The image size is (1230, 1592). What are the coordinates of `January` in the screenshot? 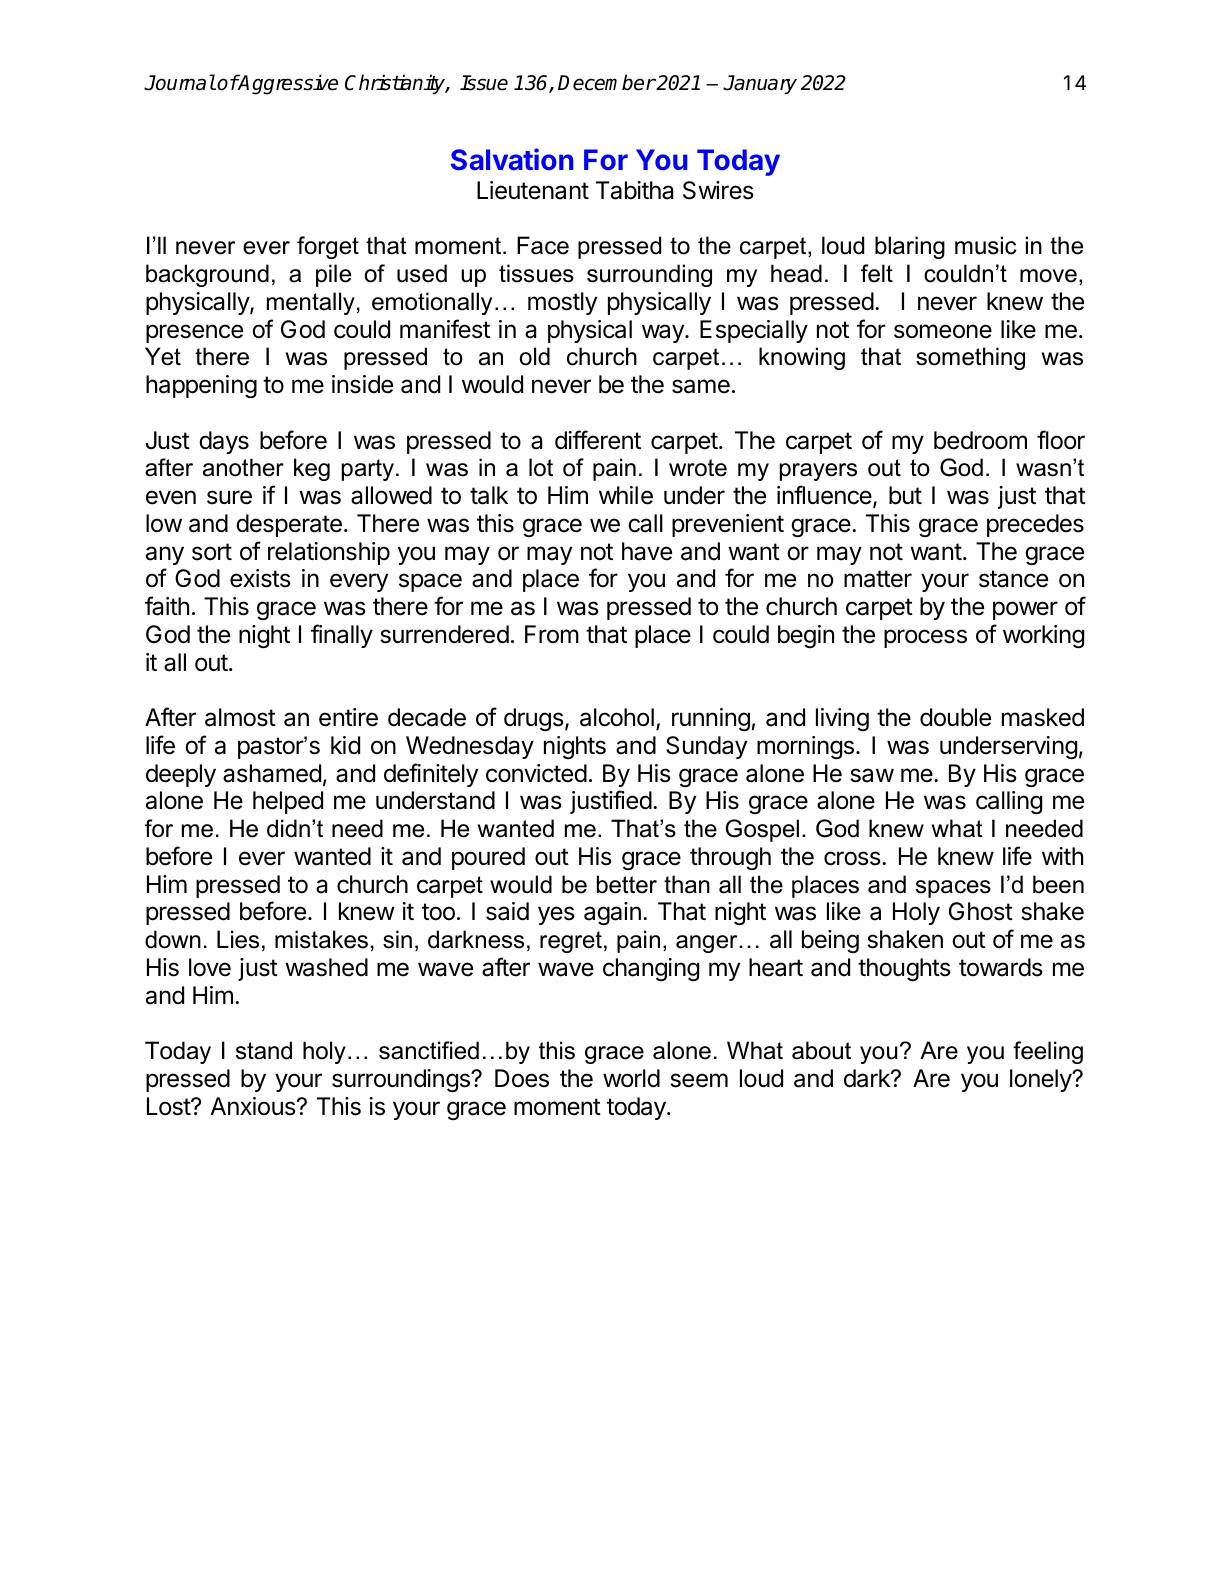 It's located at (760, 84).
